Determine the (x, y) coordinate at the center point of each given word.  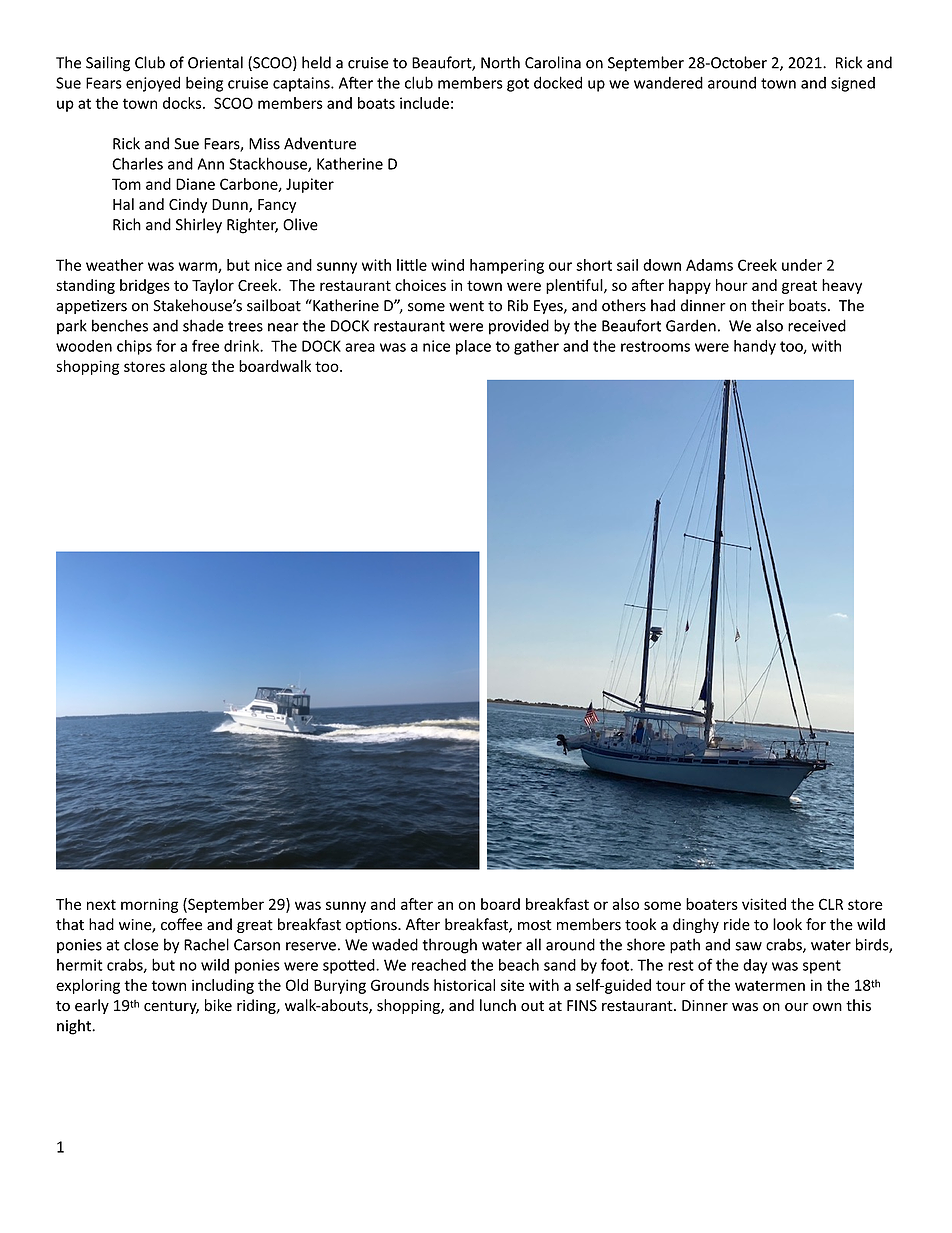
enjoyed (153, 84)
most (535, 925)
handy (755, 347)
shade (203, 325)
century (171, 1007)
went (466, 306)
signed (853, 84)
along (188, 367)
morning (149, 905)
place (473, 347)
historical (464, 985)
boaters (712, 904)
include (424, 103)
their (767, 305)
